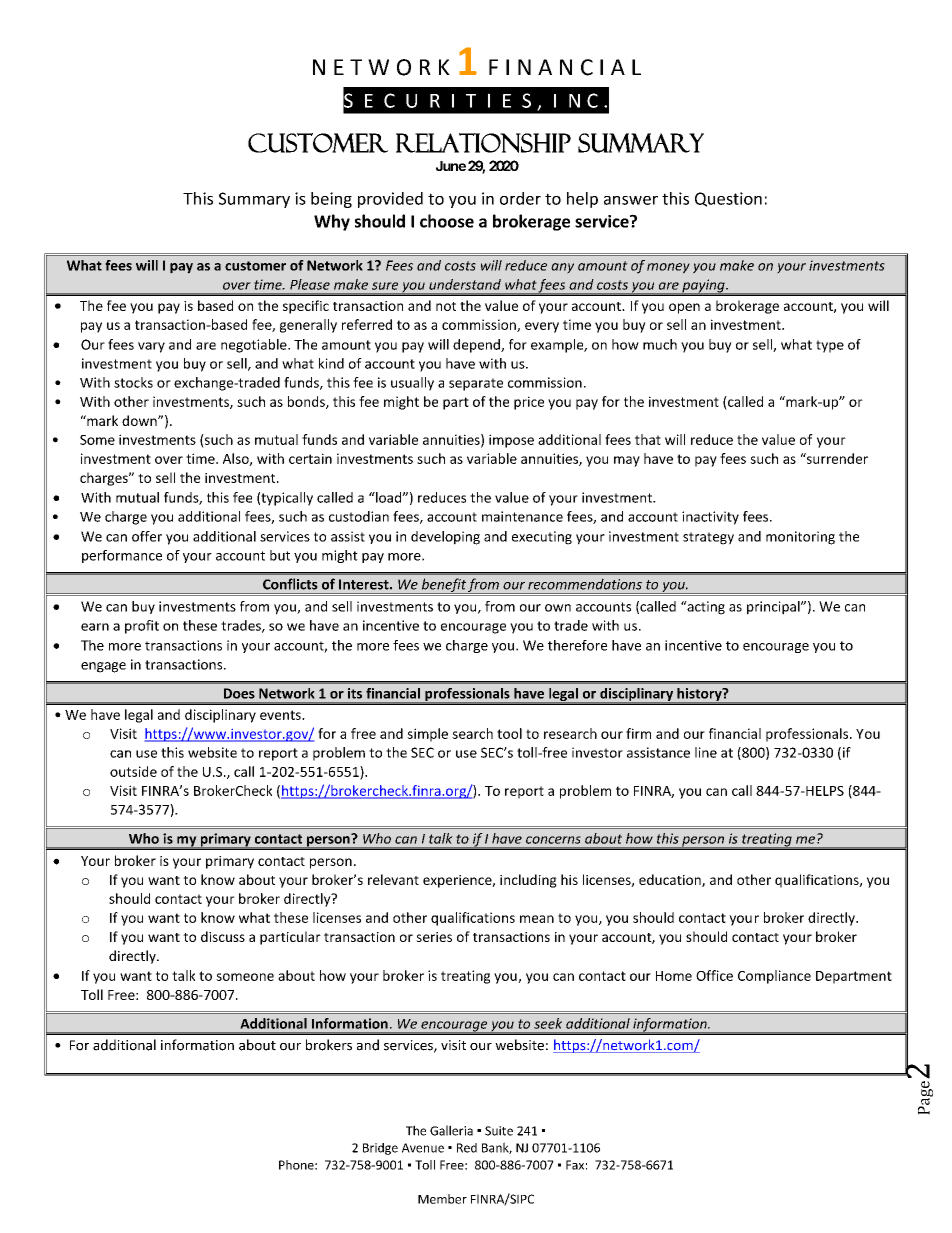 This image has width=952, height=1233. I want to click on being, so click(331, 200).
